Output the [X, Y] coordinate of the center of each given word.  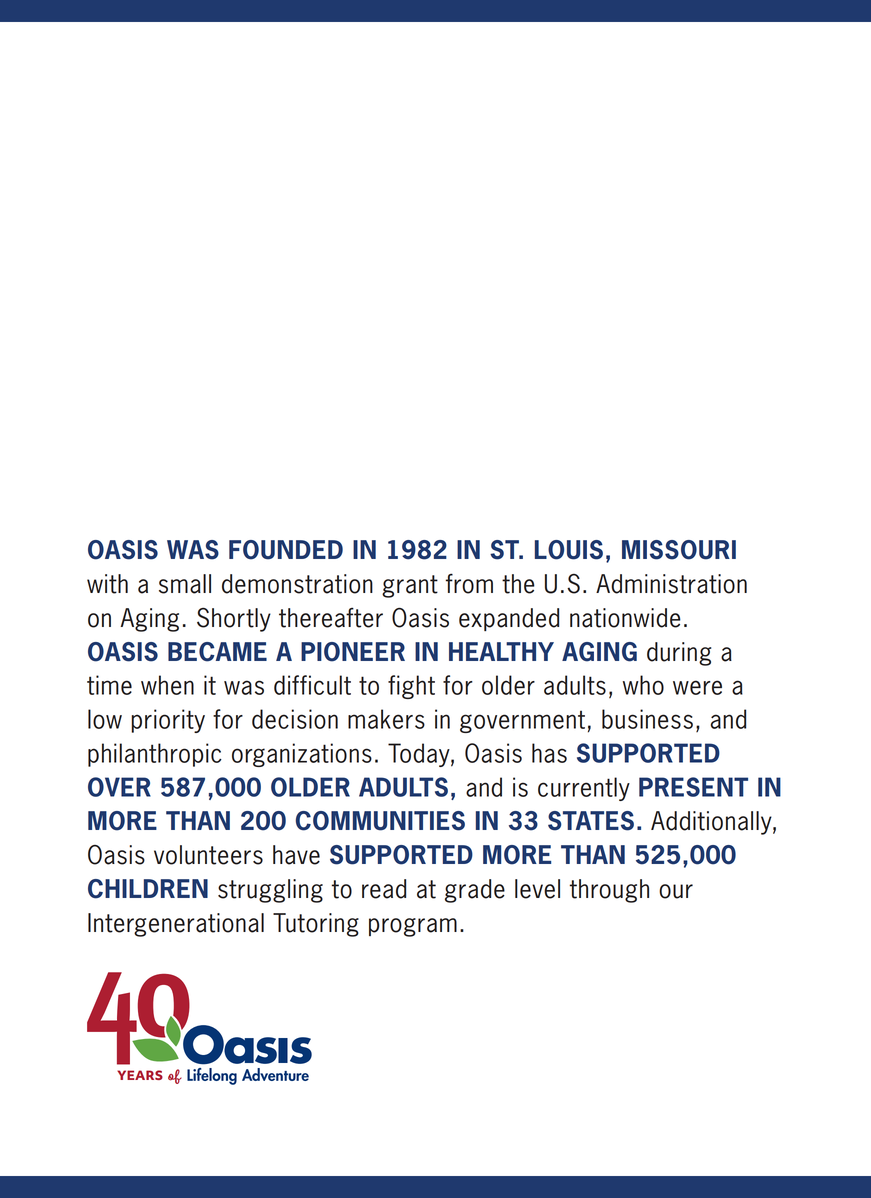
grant [410, 586]
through [609, 891]
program [413, 927]
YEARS [140, 1075]
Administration [671, 584]
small [185, 584]
